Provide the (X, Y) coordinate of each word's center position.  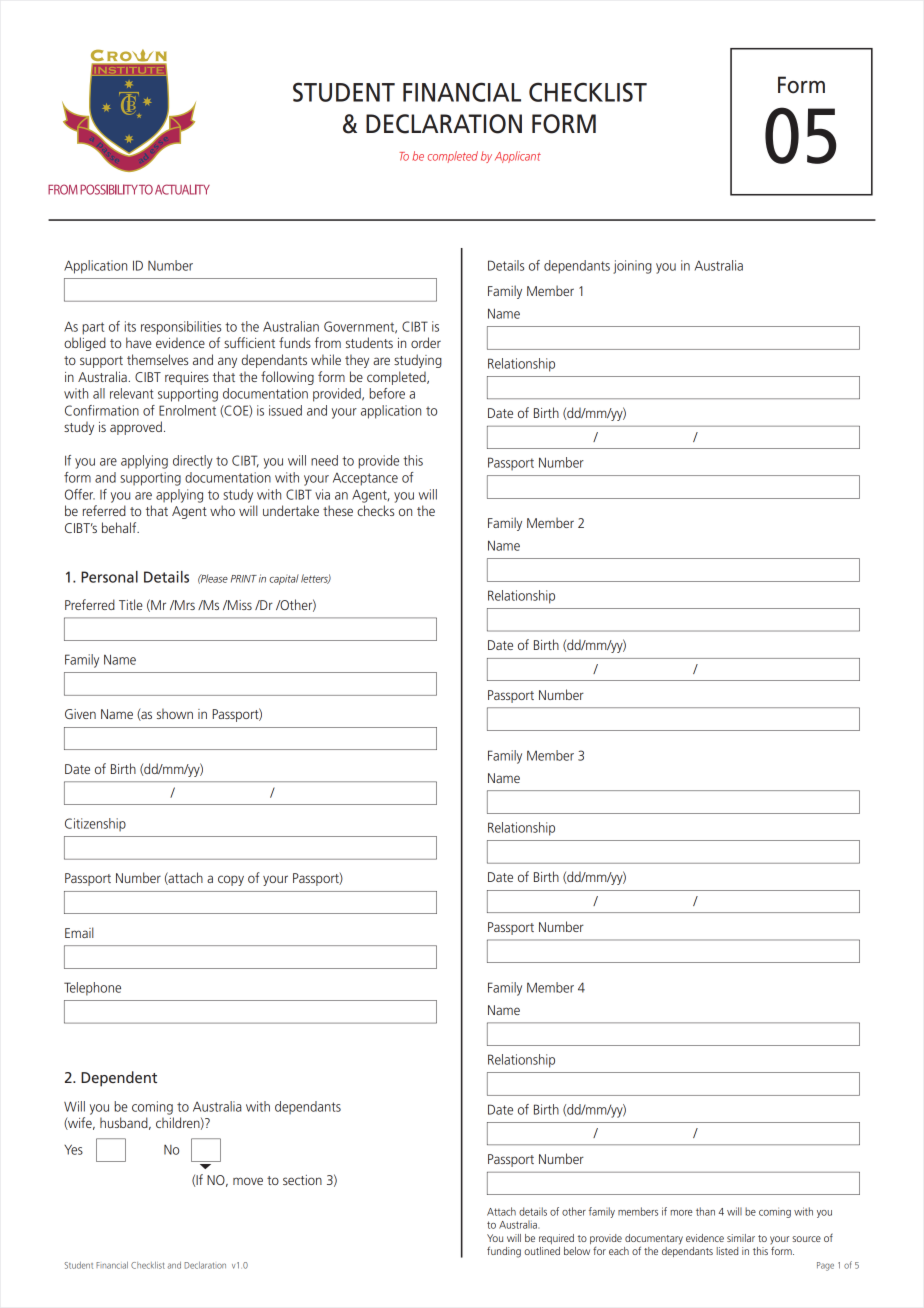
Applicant (518, 157)
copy (231, 880)
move (248, 1181)
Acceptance (365, 479)
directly (193, 462)
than (705, 1211)
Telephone (92, 989)
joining (632, 267)
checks (375, 510)
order (426, 342)
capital (284, 579)
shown (175, 713)
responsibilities (181, 328)
